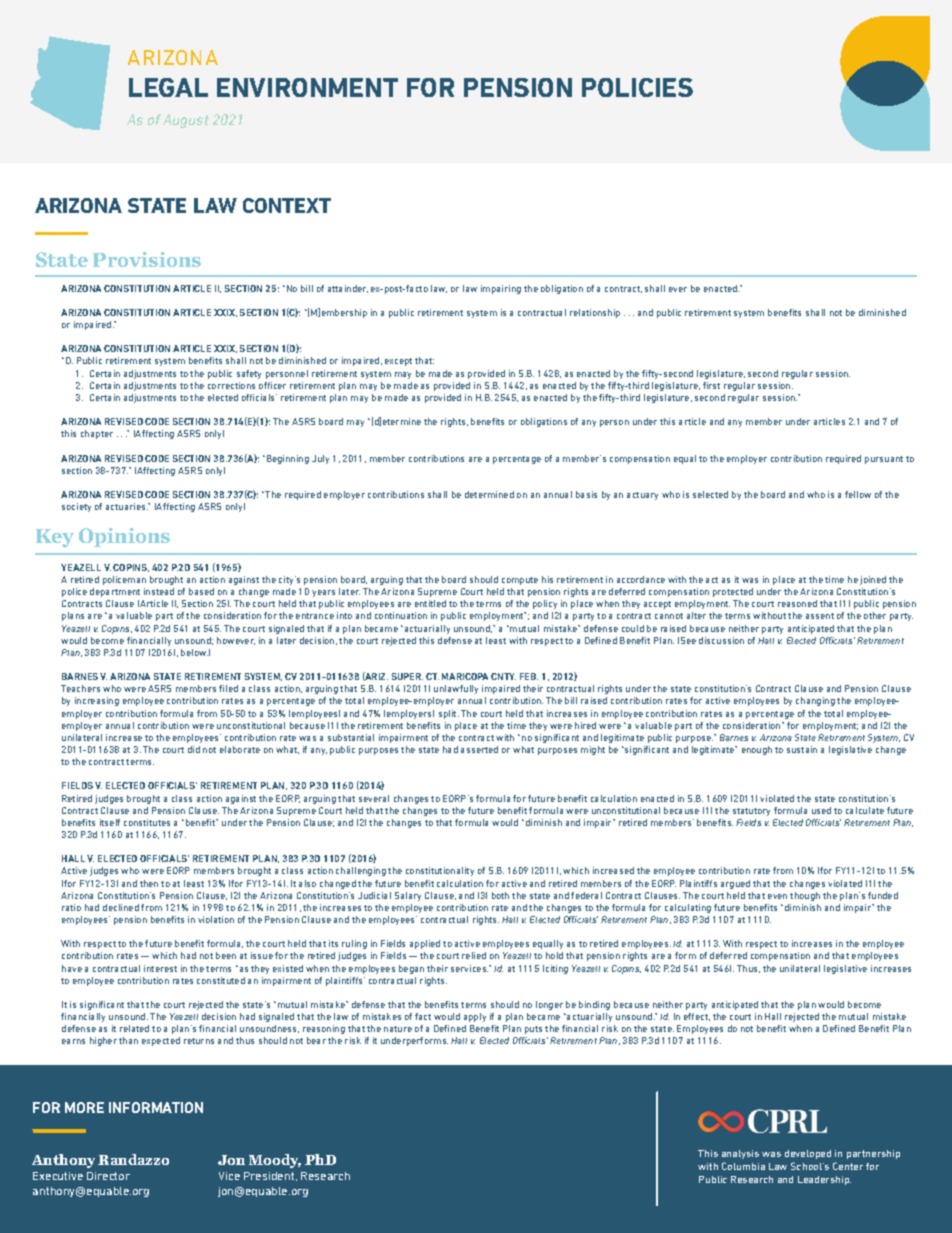 The image size is (952, 1233). What do you see at coordinates (820, 616) in the page?
I see `assent` at bounding box center [820, 616].
